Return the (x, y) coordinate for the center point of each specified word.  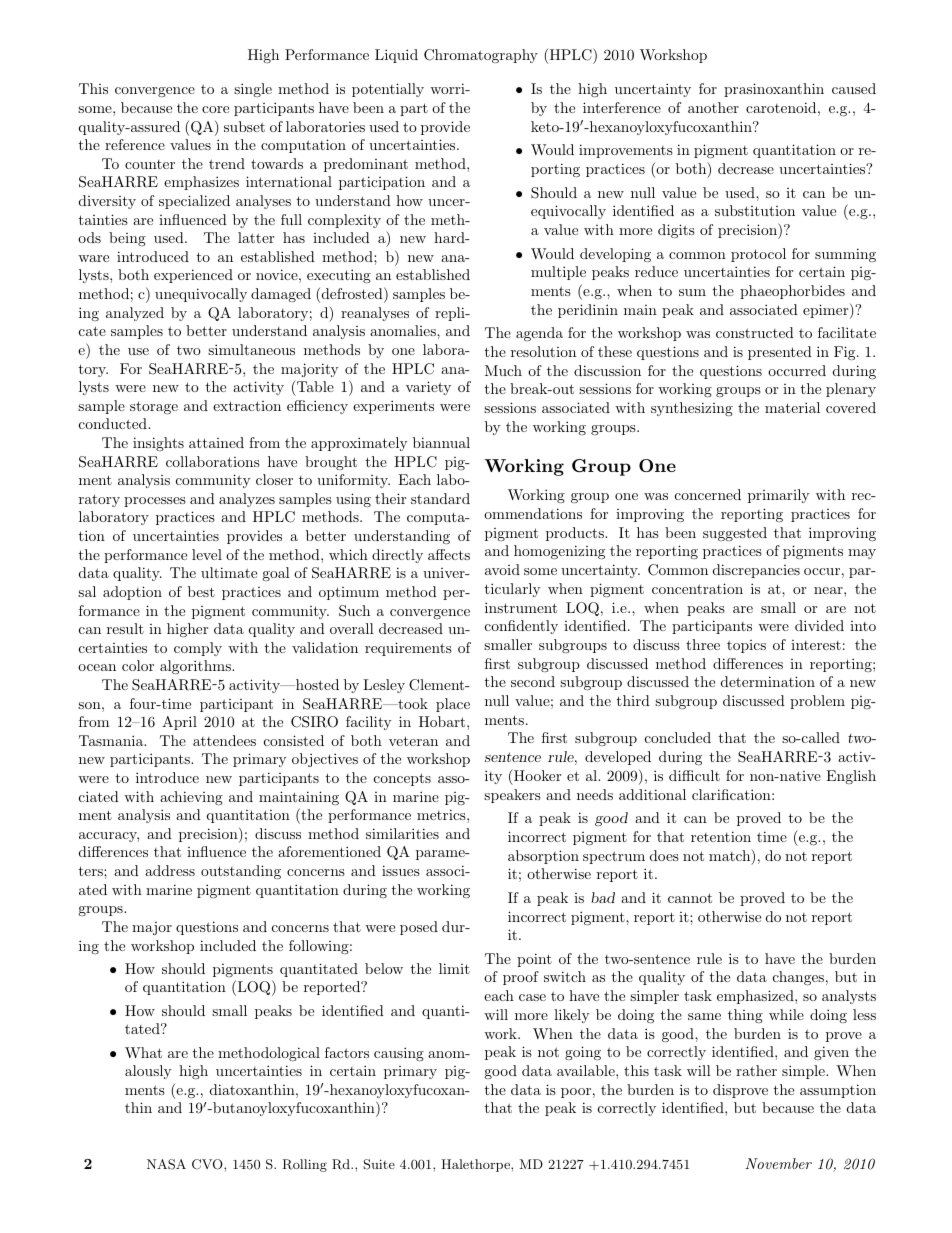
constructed (755, 332)
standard (440, 498)
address (170, 870)
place (453, 705)
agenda (539, 334)
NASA (166, 1164)
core (215, 109)
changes (798, 978)
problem (817, 702)
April (179, 723)
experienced (193, 276)
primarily (779, 496)
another (713, 107)
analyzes (247, 500)
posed (419, 928)
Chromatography (481, 56)
